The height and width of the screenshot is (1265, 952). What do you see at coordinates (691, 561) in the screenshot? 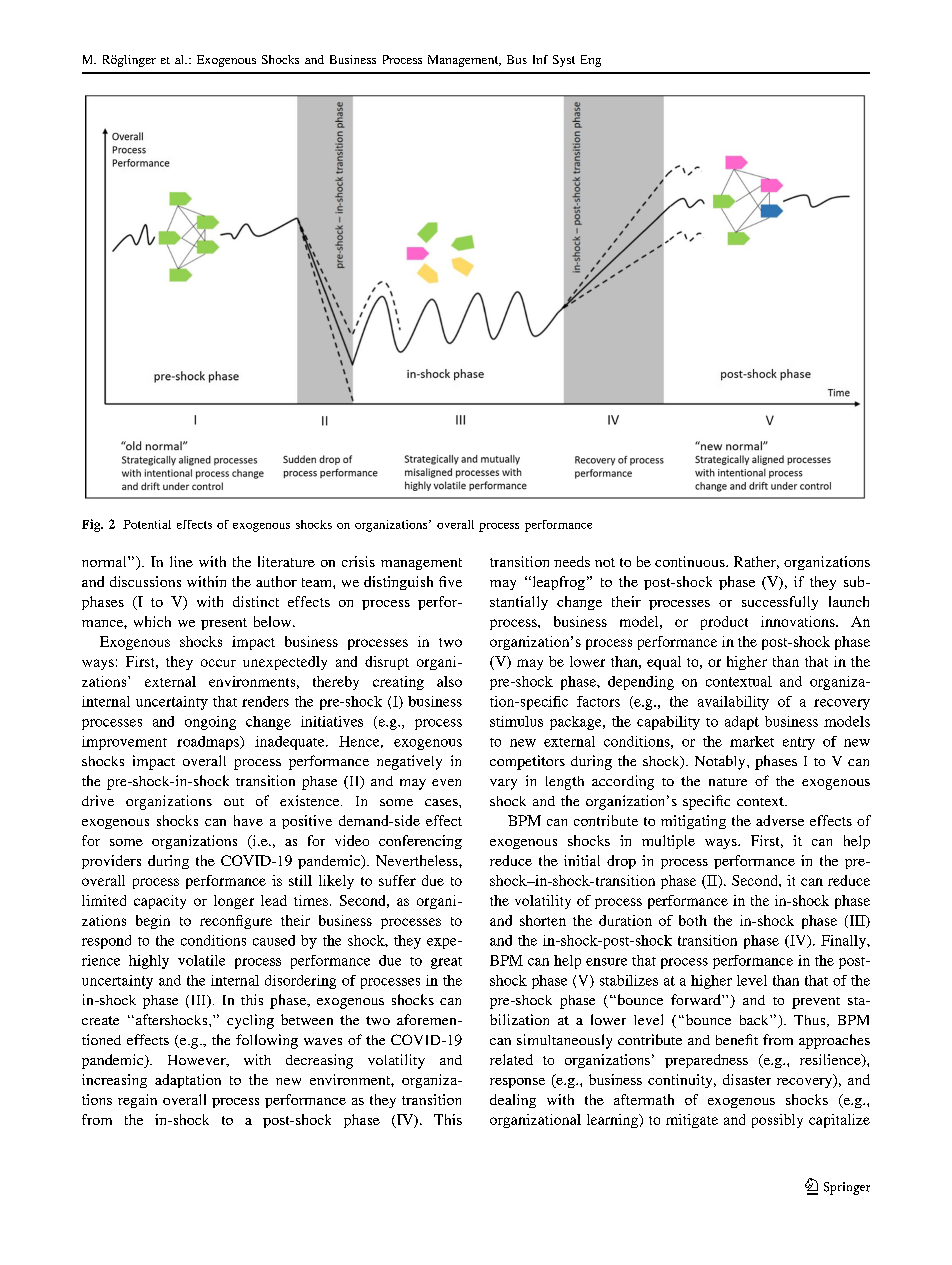
I see `continuous` at bounding box center [691, 561].
